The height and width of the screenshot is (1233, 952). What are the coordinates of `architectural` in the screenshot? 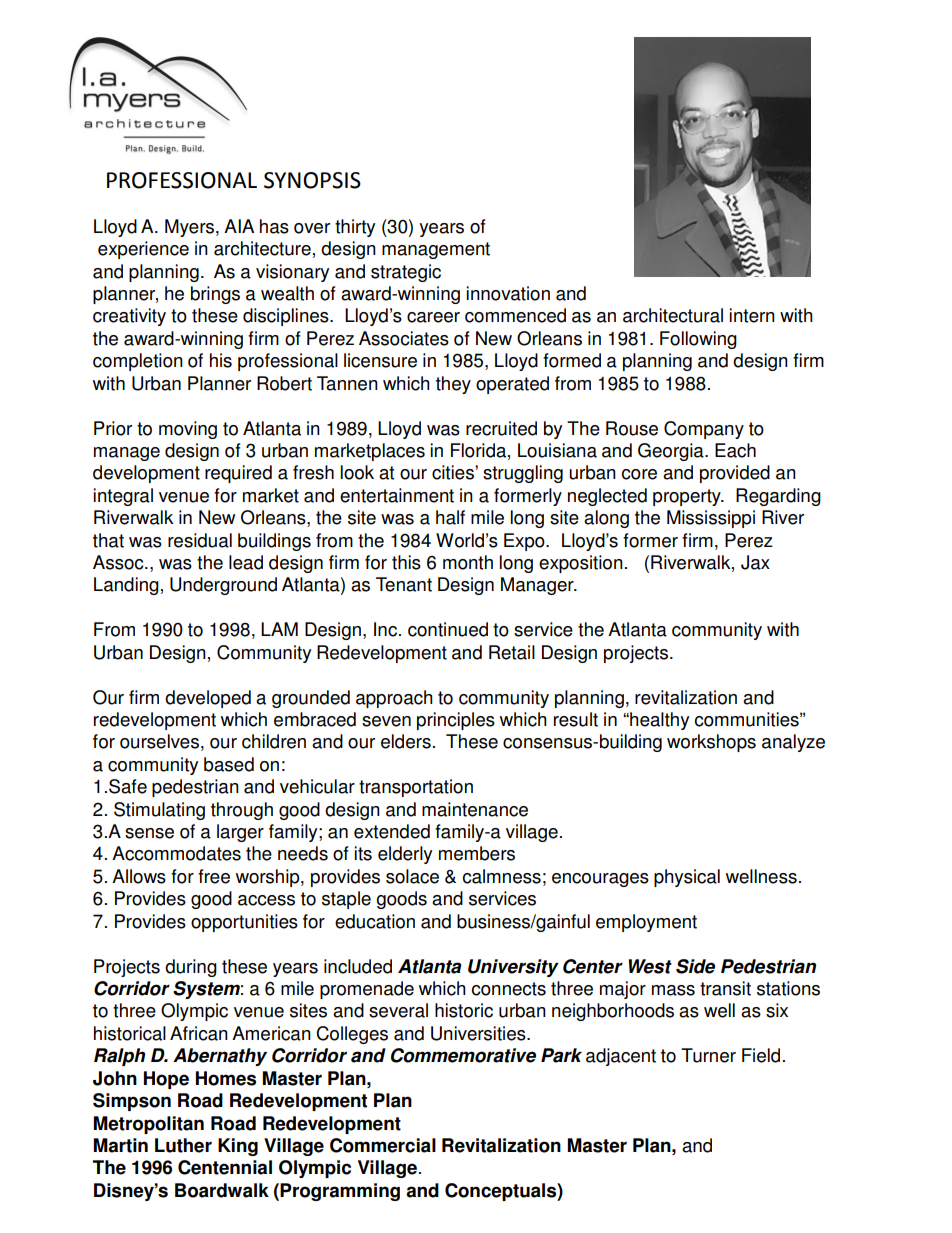 It's located at (673, 315).
